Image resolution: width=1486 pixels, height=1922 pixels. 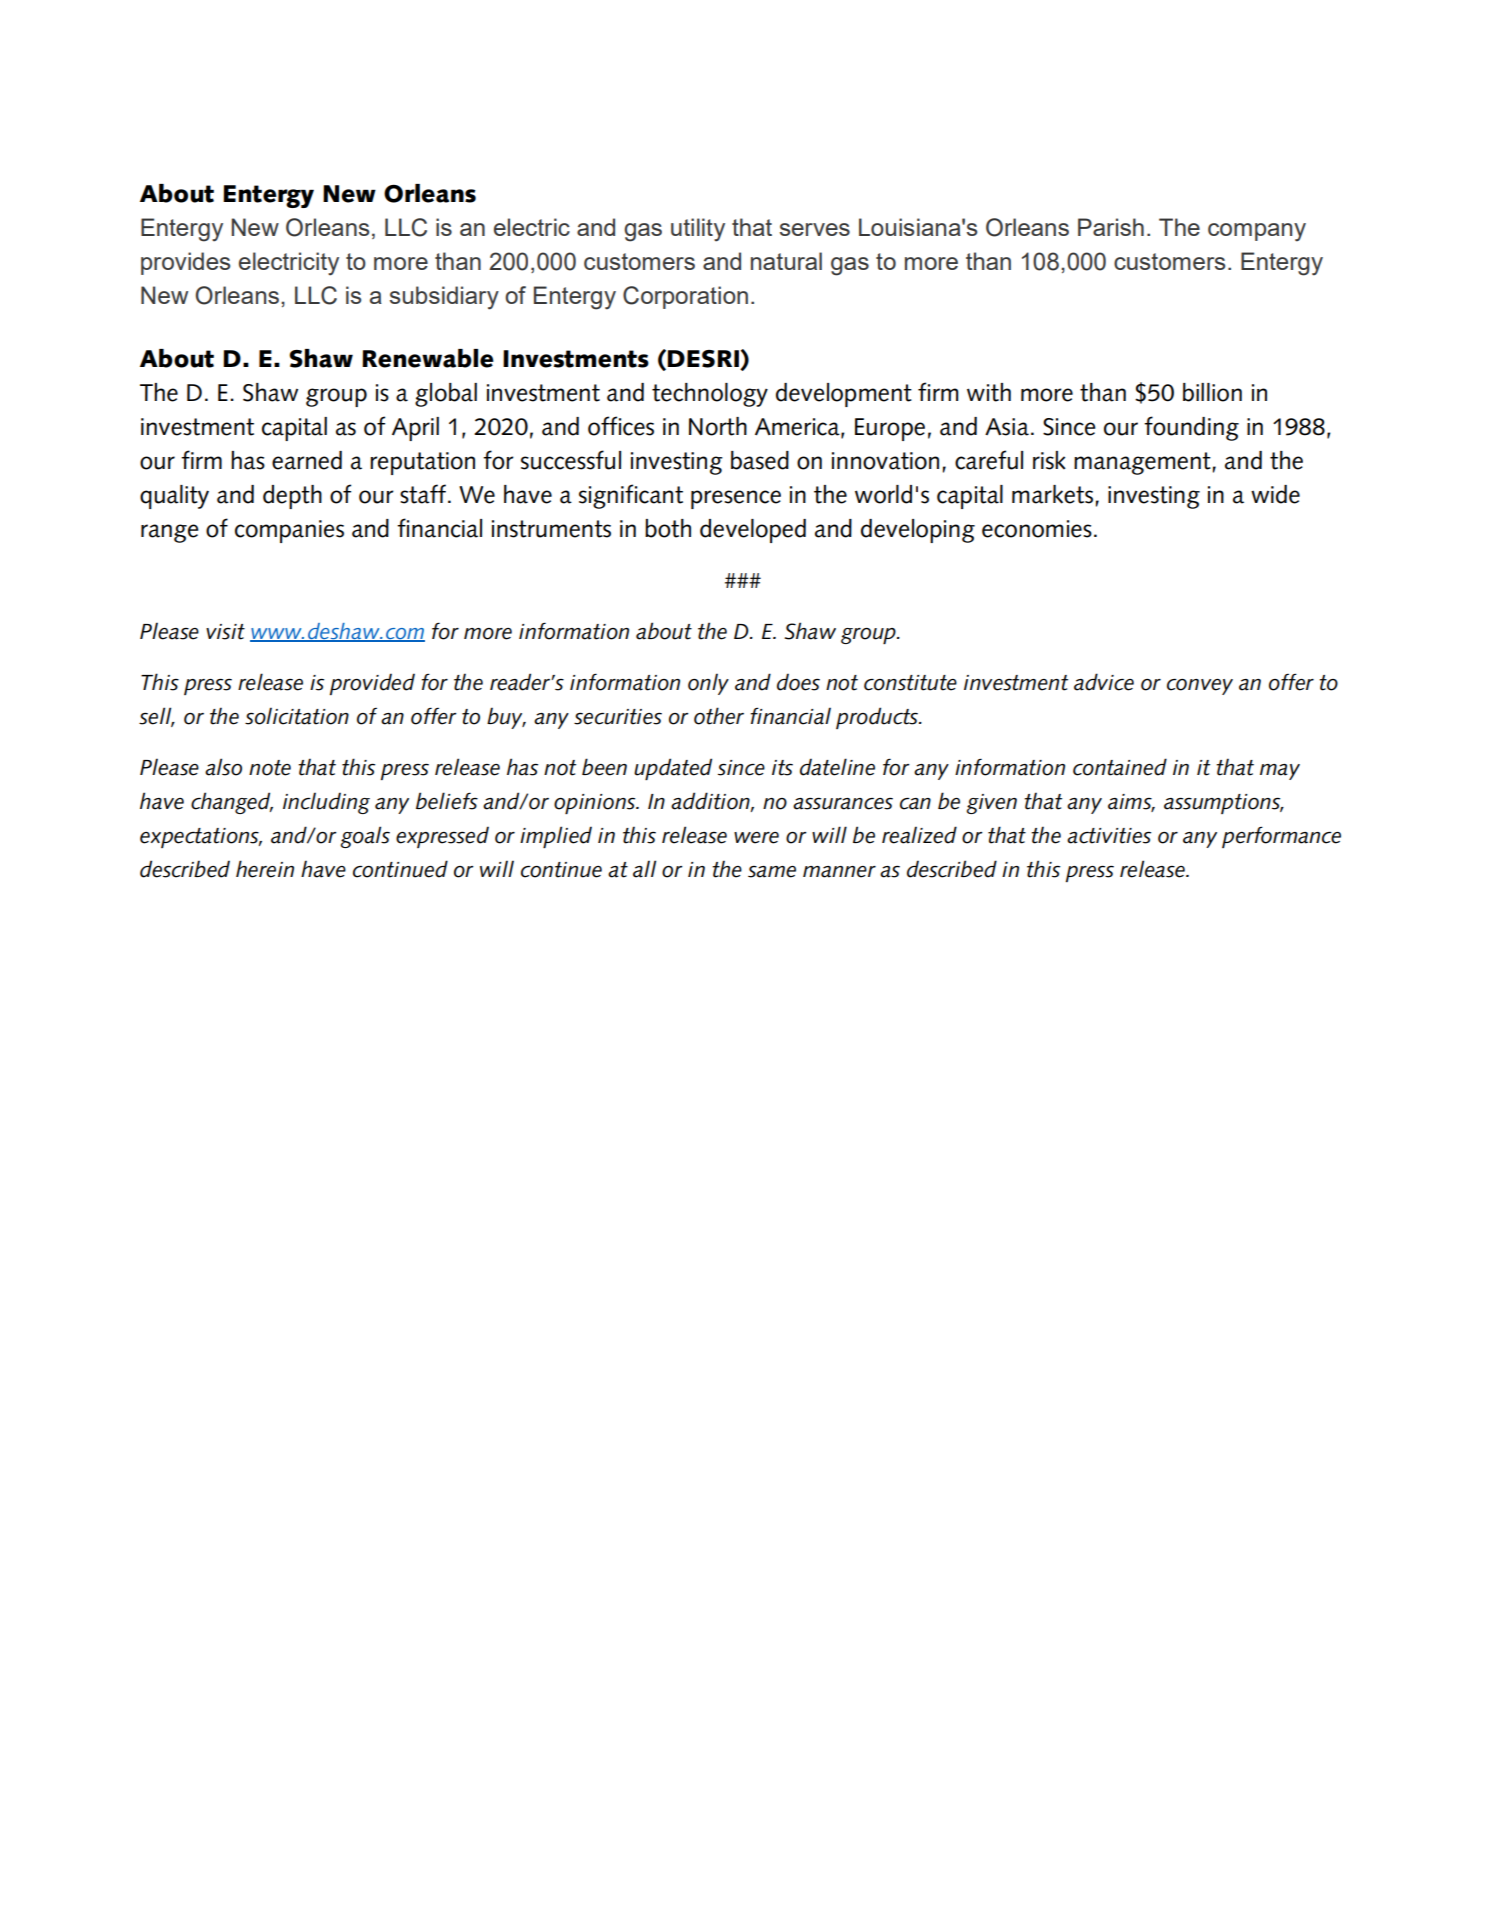 What do you see at coordinates (265, 869) in the screenshot?
I see `herein` at bounding box center [265, 869].
